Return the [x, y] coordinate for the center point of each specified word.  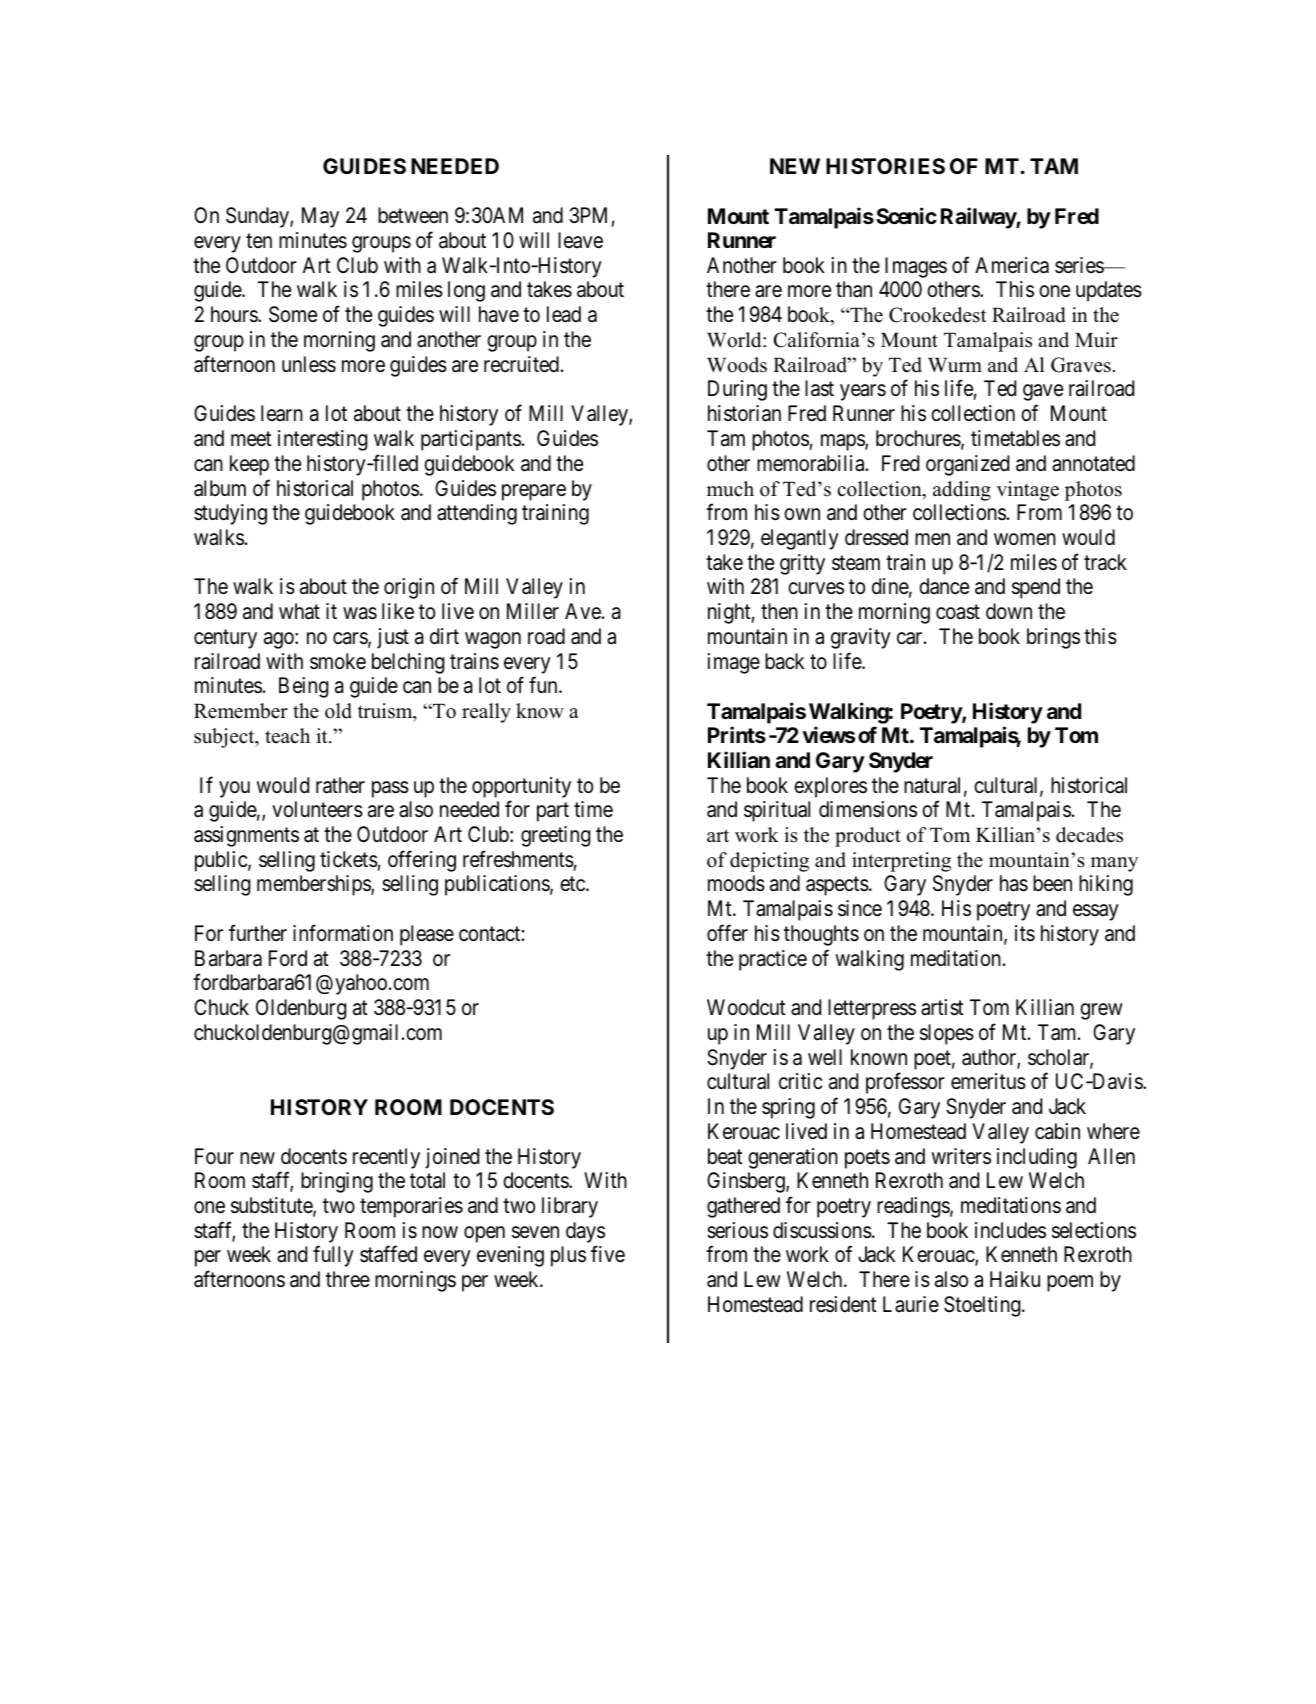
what [299, 611]
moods [736, 883]
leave [580, 240]
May [320, 217]
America [1012, 265]
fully [333, 1256]
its [1025, 933]
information [343, 933]
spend [1036, 588]
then [779, 611]
